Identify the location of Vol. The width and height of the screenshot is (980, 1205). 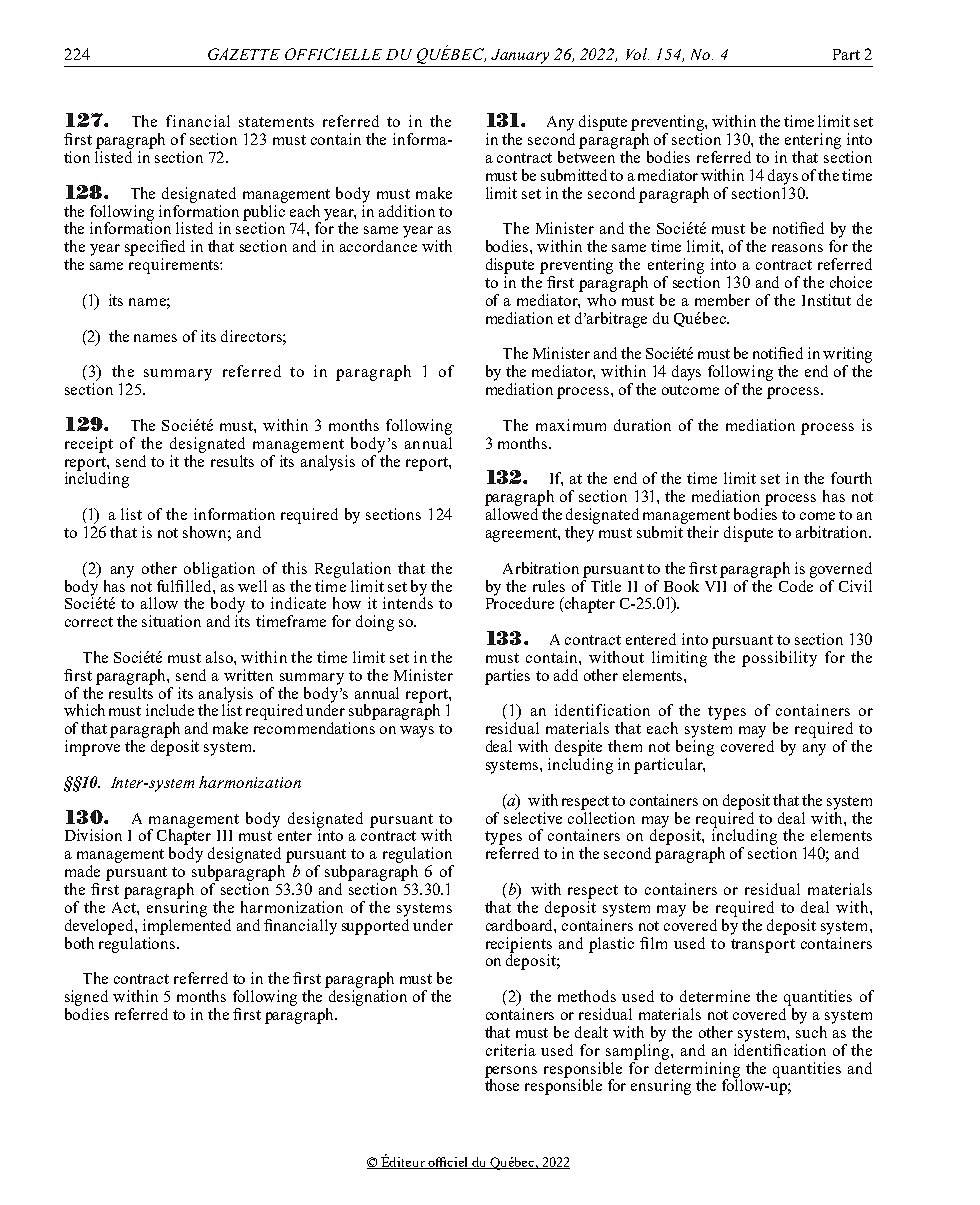
(637, 54).
